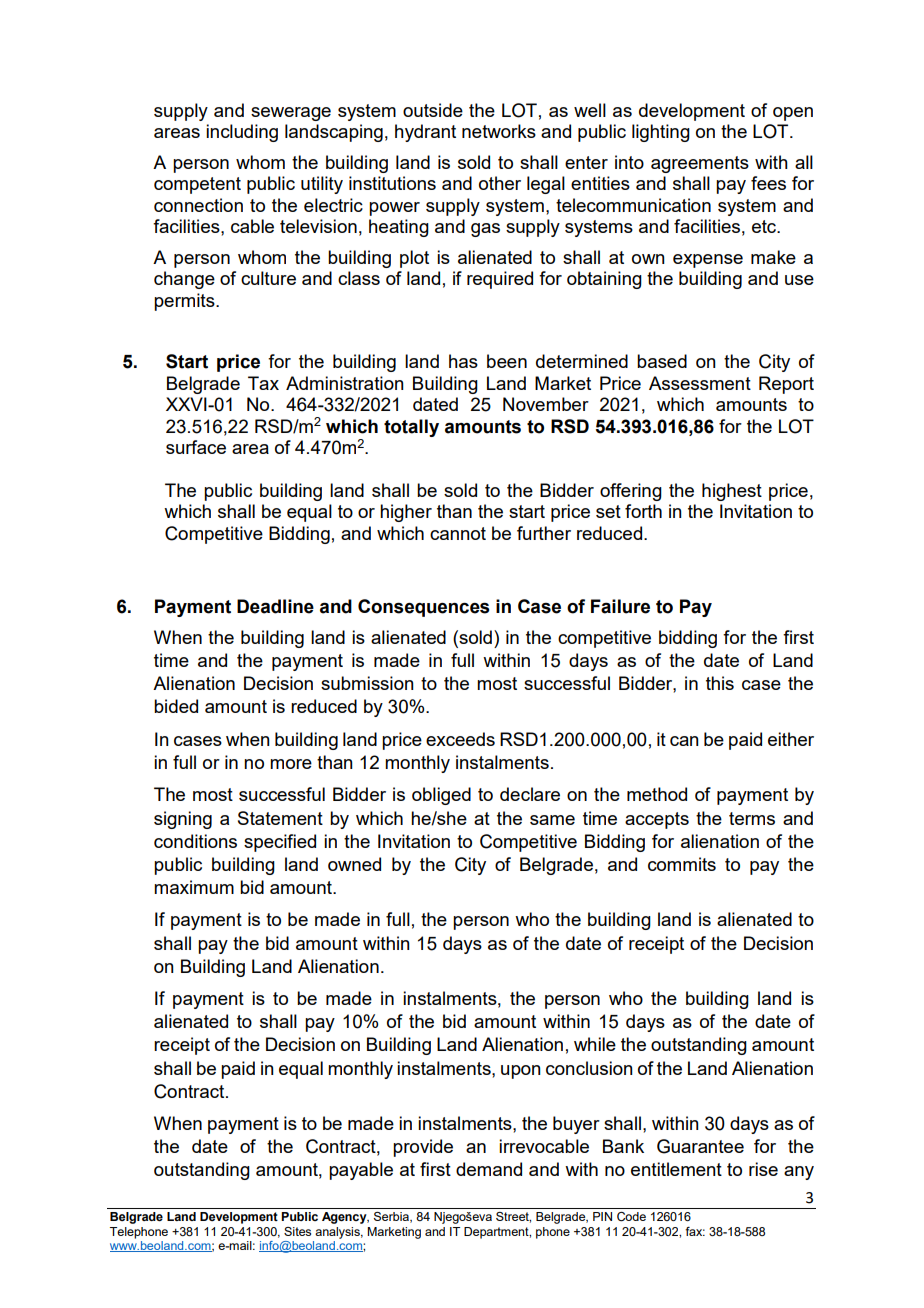 The image size is (924, 1308). I want to click on Sites, so click(297, 1231).
